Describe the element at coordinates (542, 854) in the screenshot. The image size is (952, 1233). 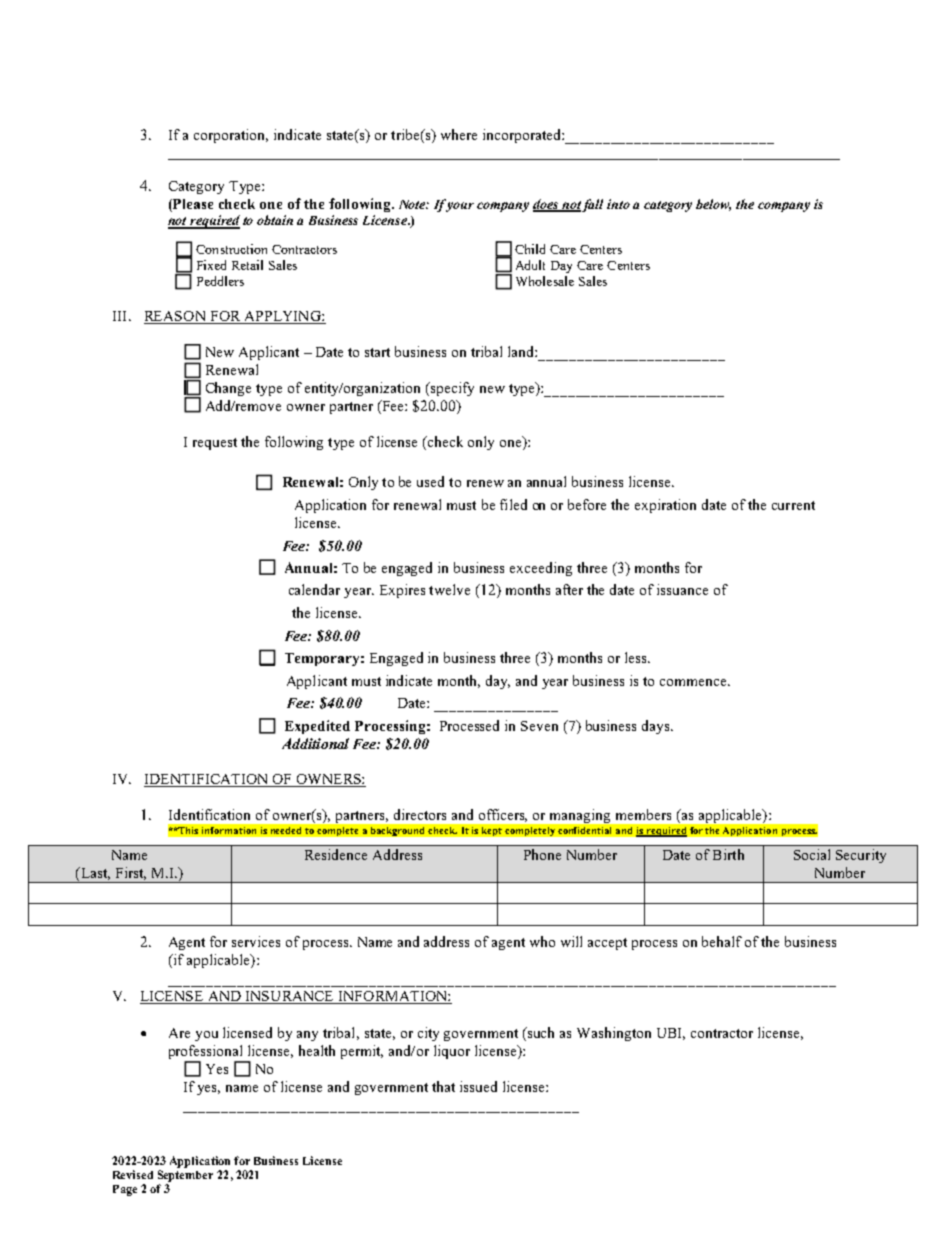
I see `Phone` at that location.
